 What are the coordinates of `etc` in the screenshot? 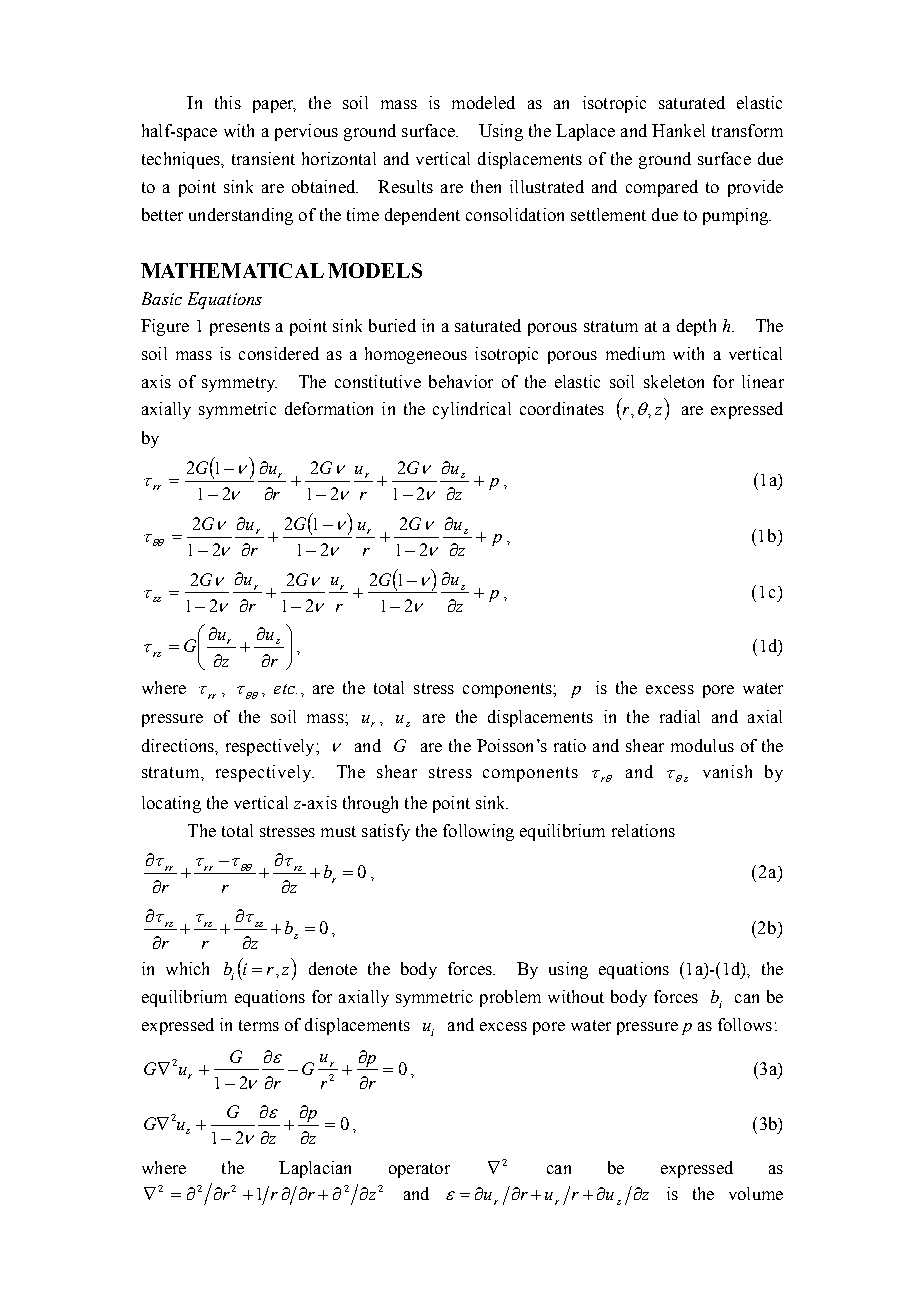 It's located at (285, 689).
